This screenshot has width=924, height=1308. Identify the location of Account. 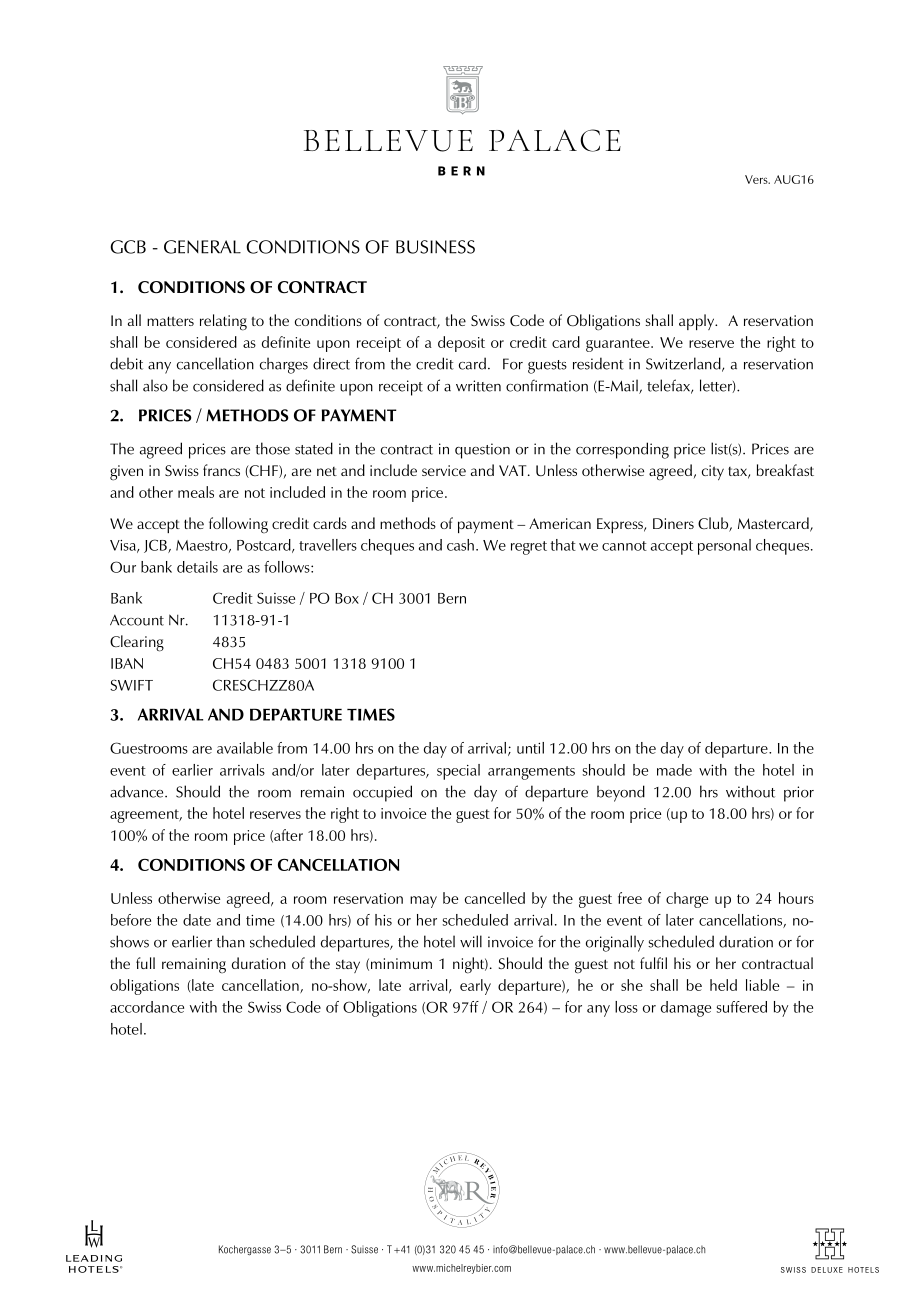
(137, 620).
